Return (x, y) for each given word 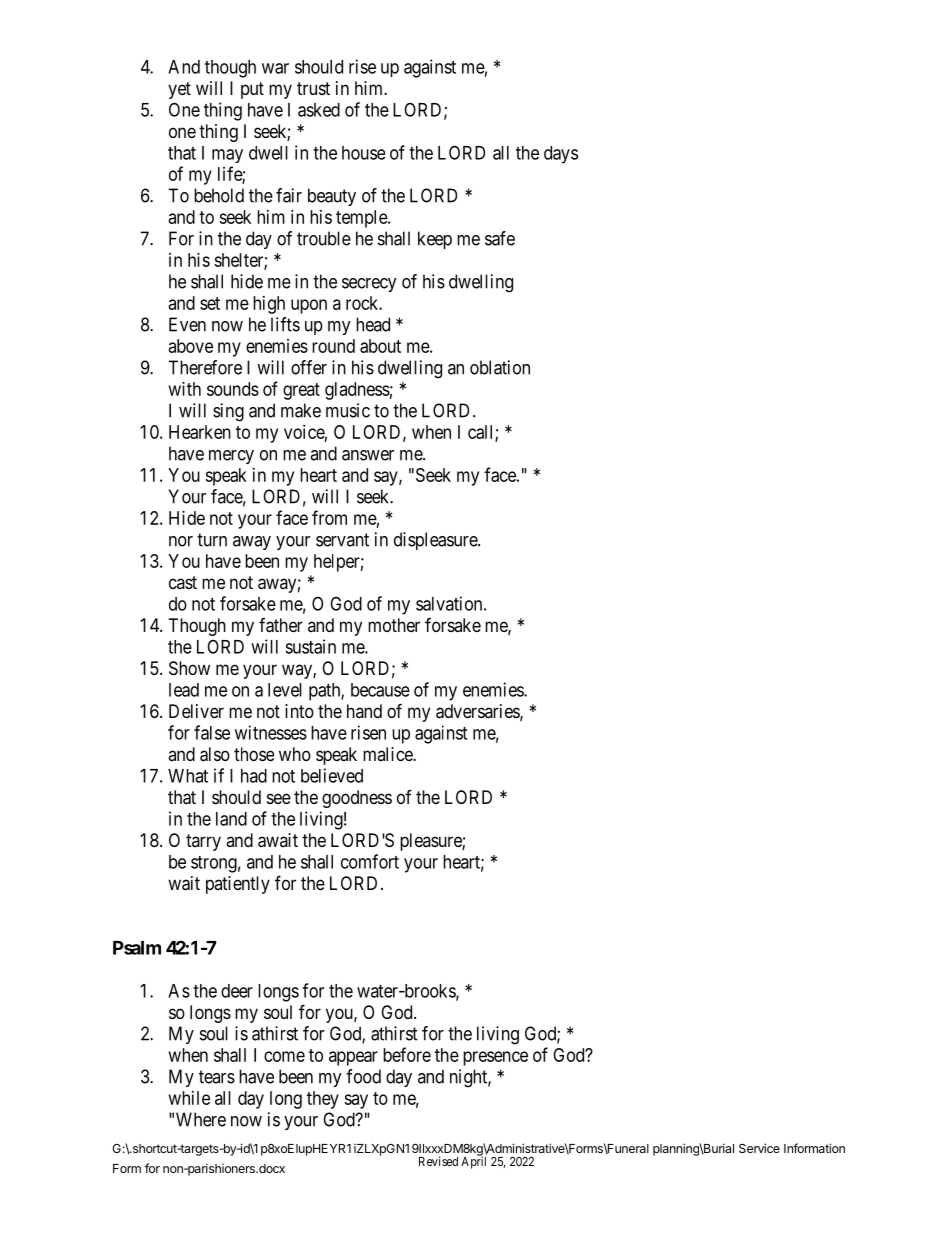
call (482, 433)
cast (183, 582)
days (561, 155)
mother (394, 625)
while (189, 1098)
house (363, 153)
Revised (438, 1161)
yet (179, 90)
